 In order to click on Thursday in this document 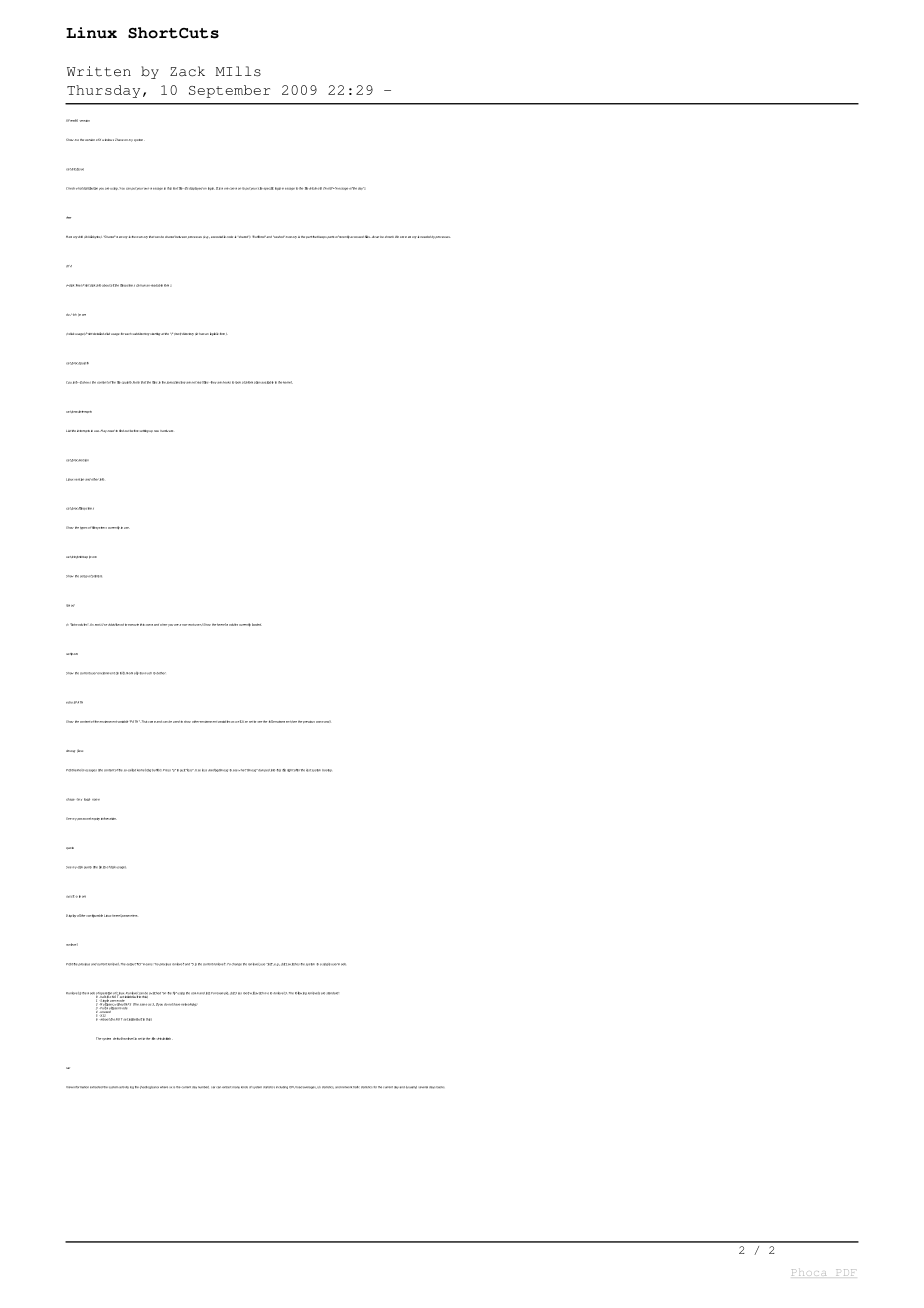, I will do `click(103, 91)`.
